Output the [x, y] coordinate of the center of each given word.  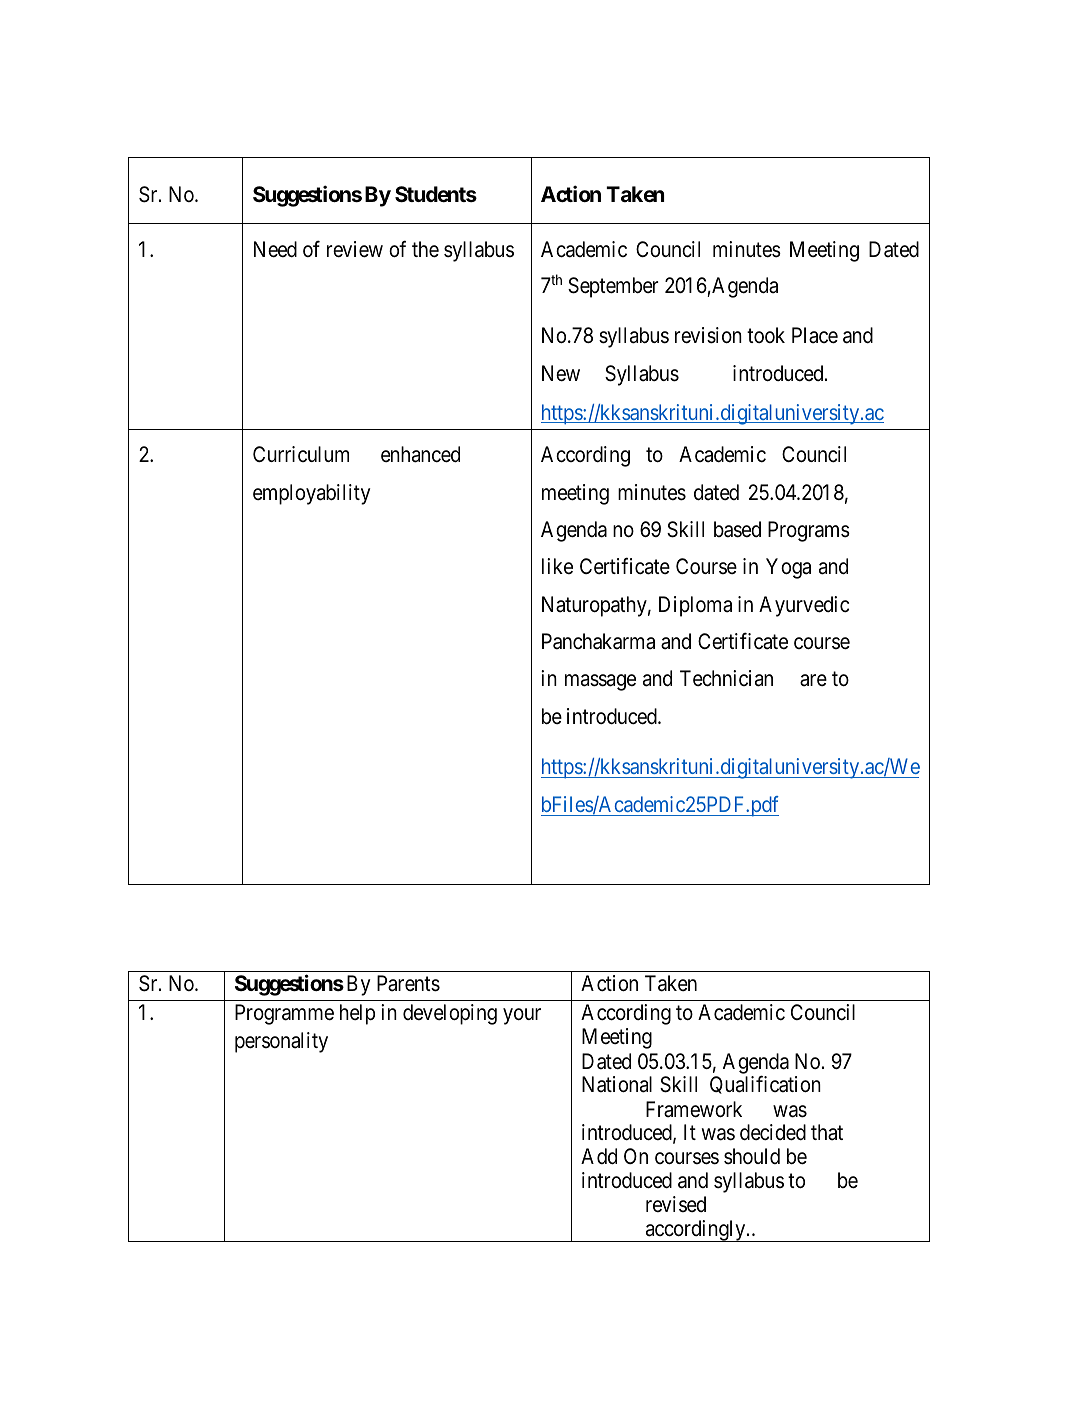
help [357, 1014]
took [766, 335]
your [522, 1016]
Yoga [788, 568]
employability [311, 494]
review [355, 249]
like [557, 566]
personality [281, 1042]
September [613, 287]
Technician [726, 678]
